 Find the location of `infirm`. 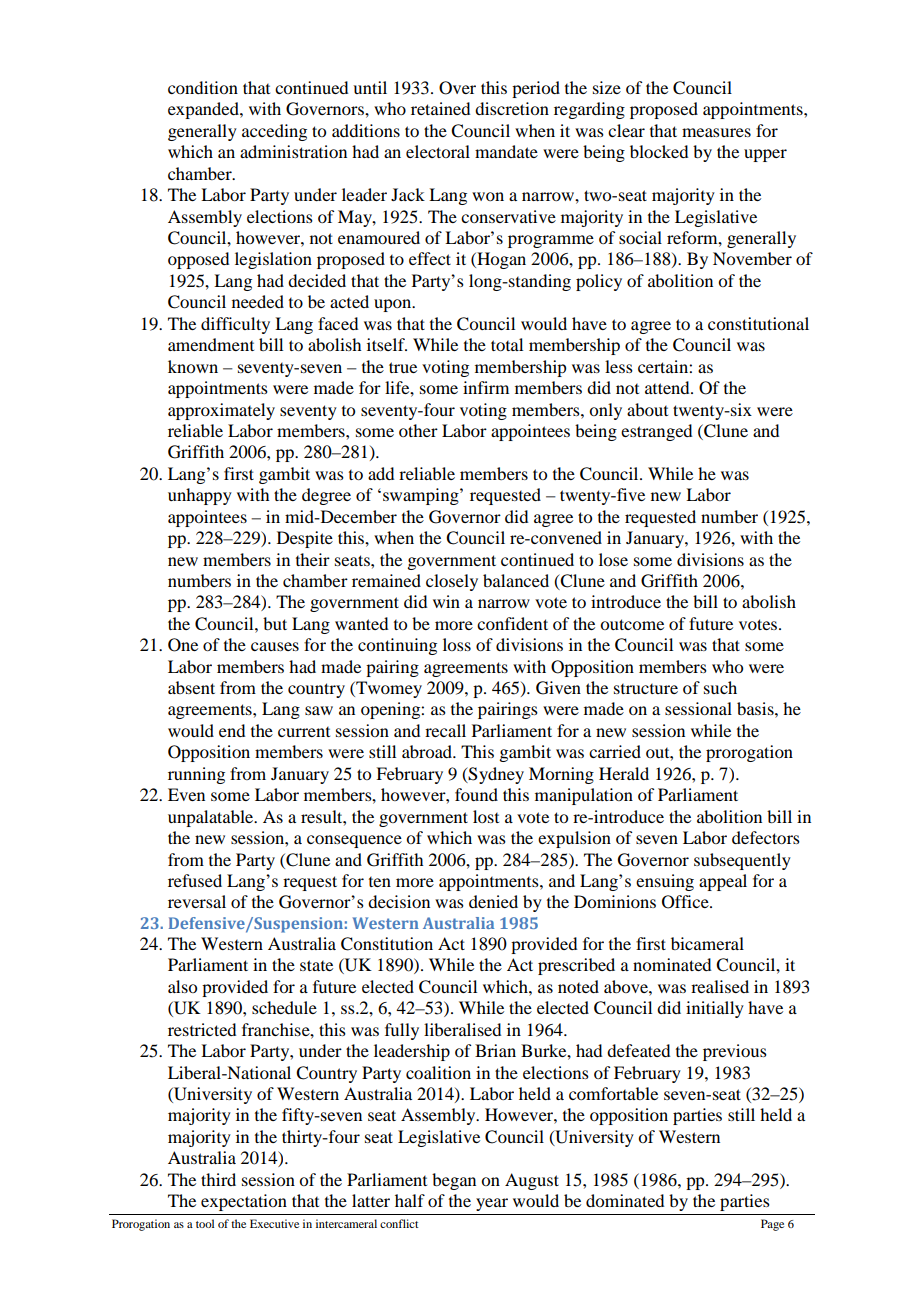

infirm is located at coordinates (486, 387).
